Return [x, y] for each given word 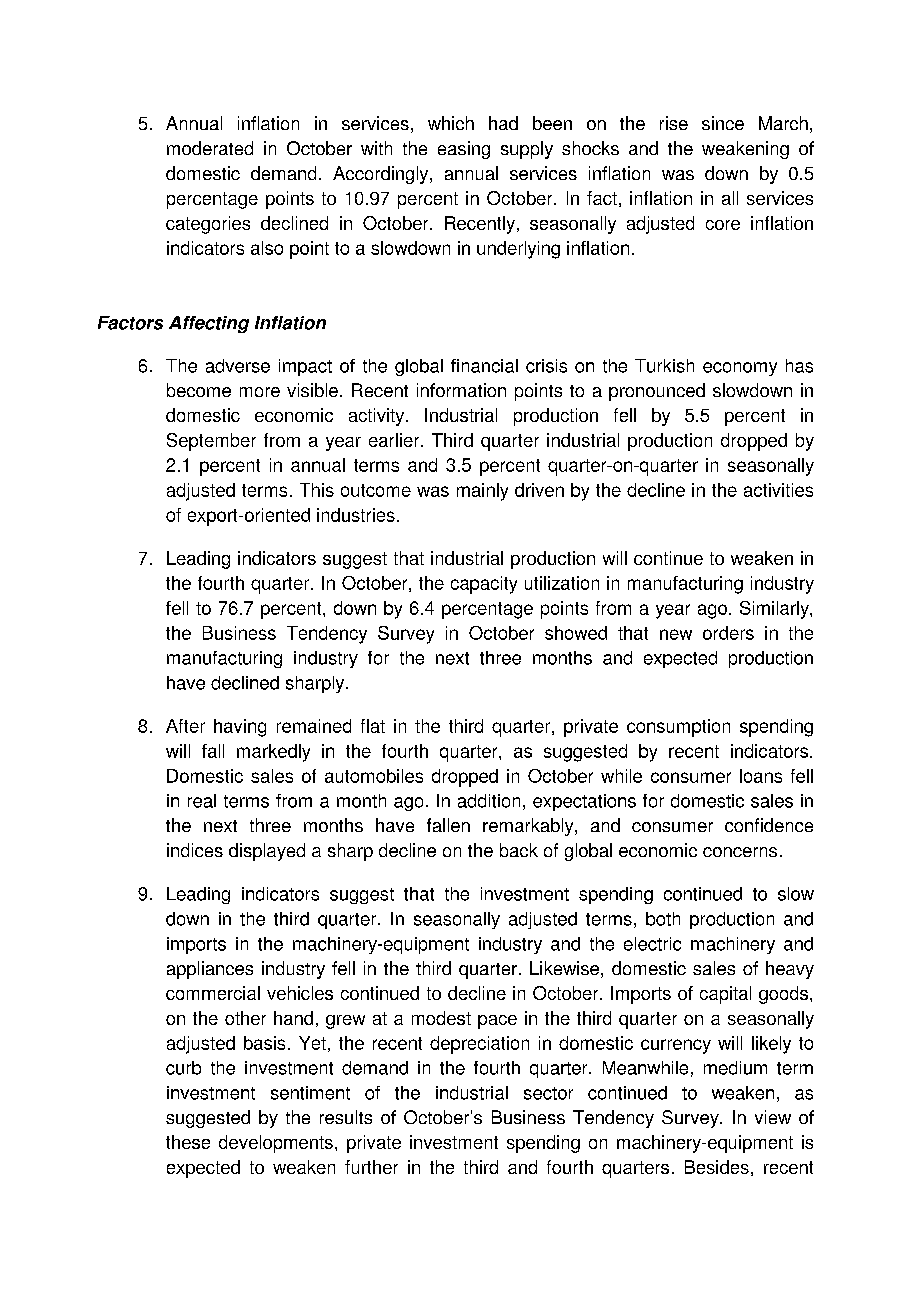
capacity [484, 585]
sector [548, 1093]
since [723, 123]
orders [728, 633]
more [260, 392]
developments [276, 1144]
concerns [740, 852]
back [519, 850]
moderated [210, 148]
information [461, 390]
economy [740, 369]
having [240, 728]
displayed [267, 852]
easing [464, 150]
